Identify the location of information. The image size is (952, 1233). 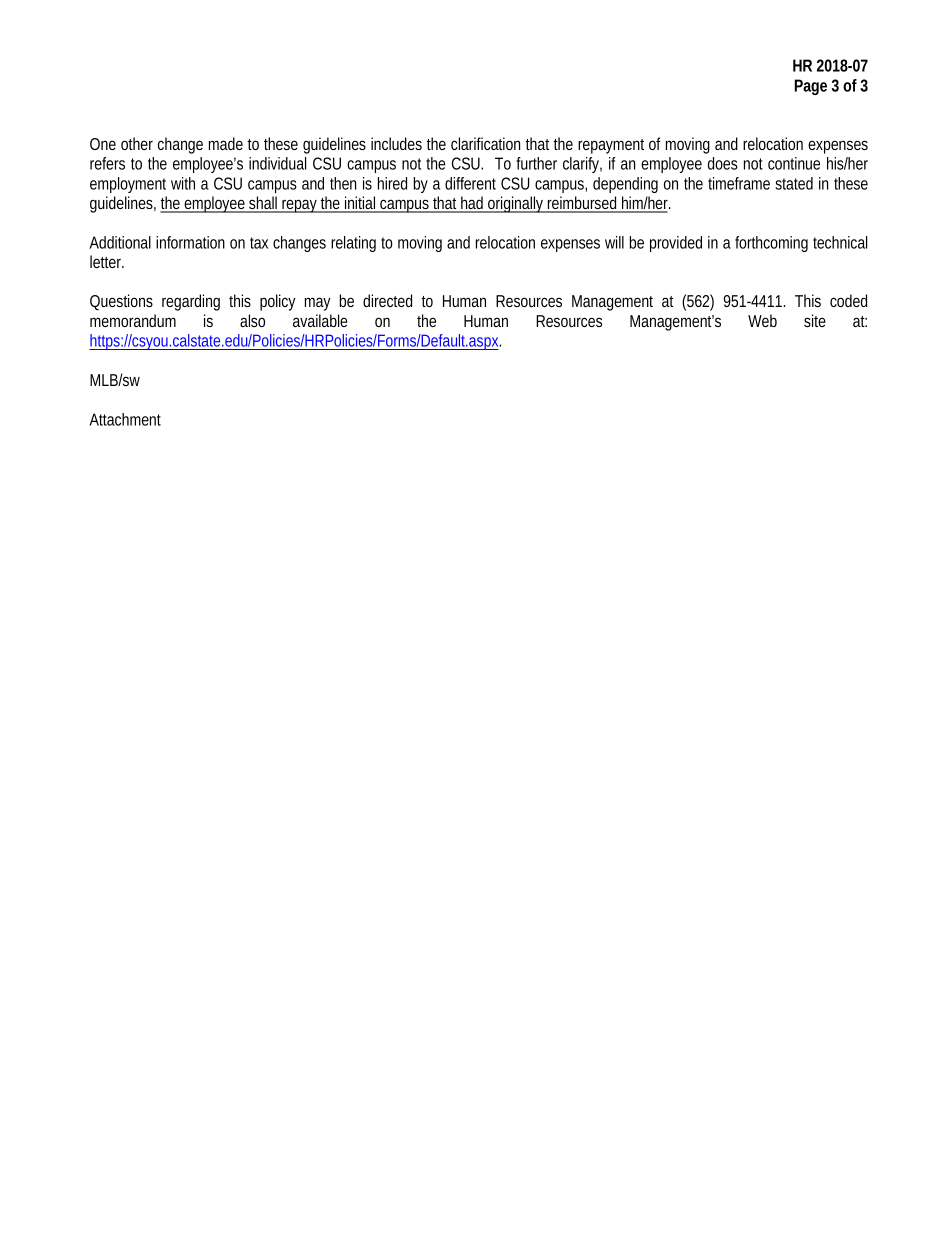
(190, 242).
